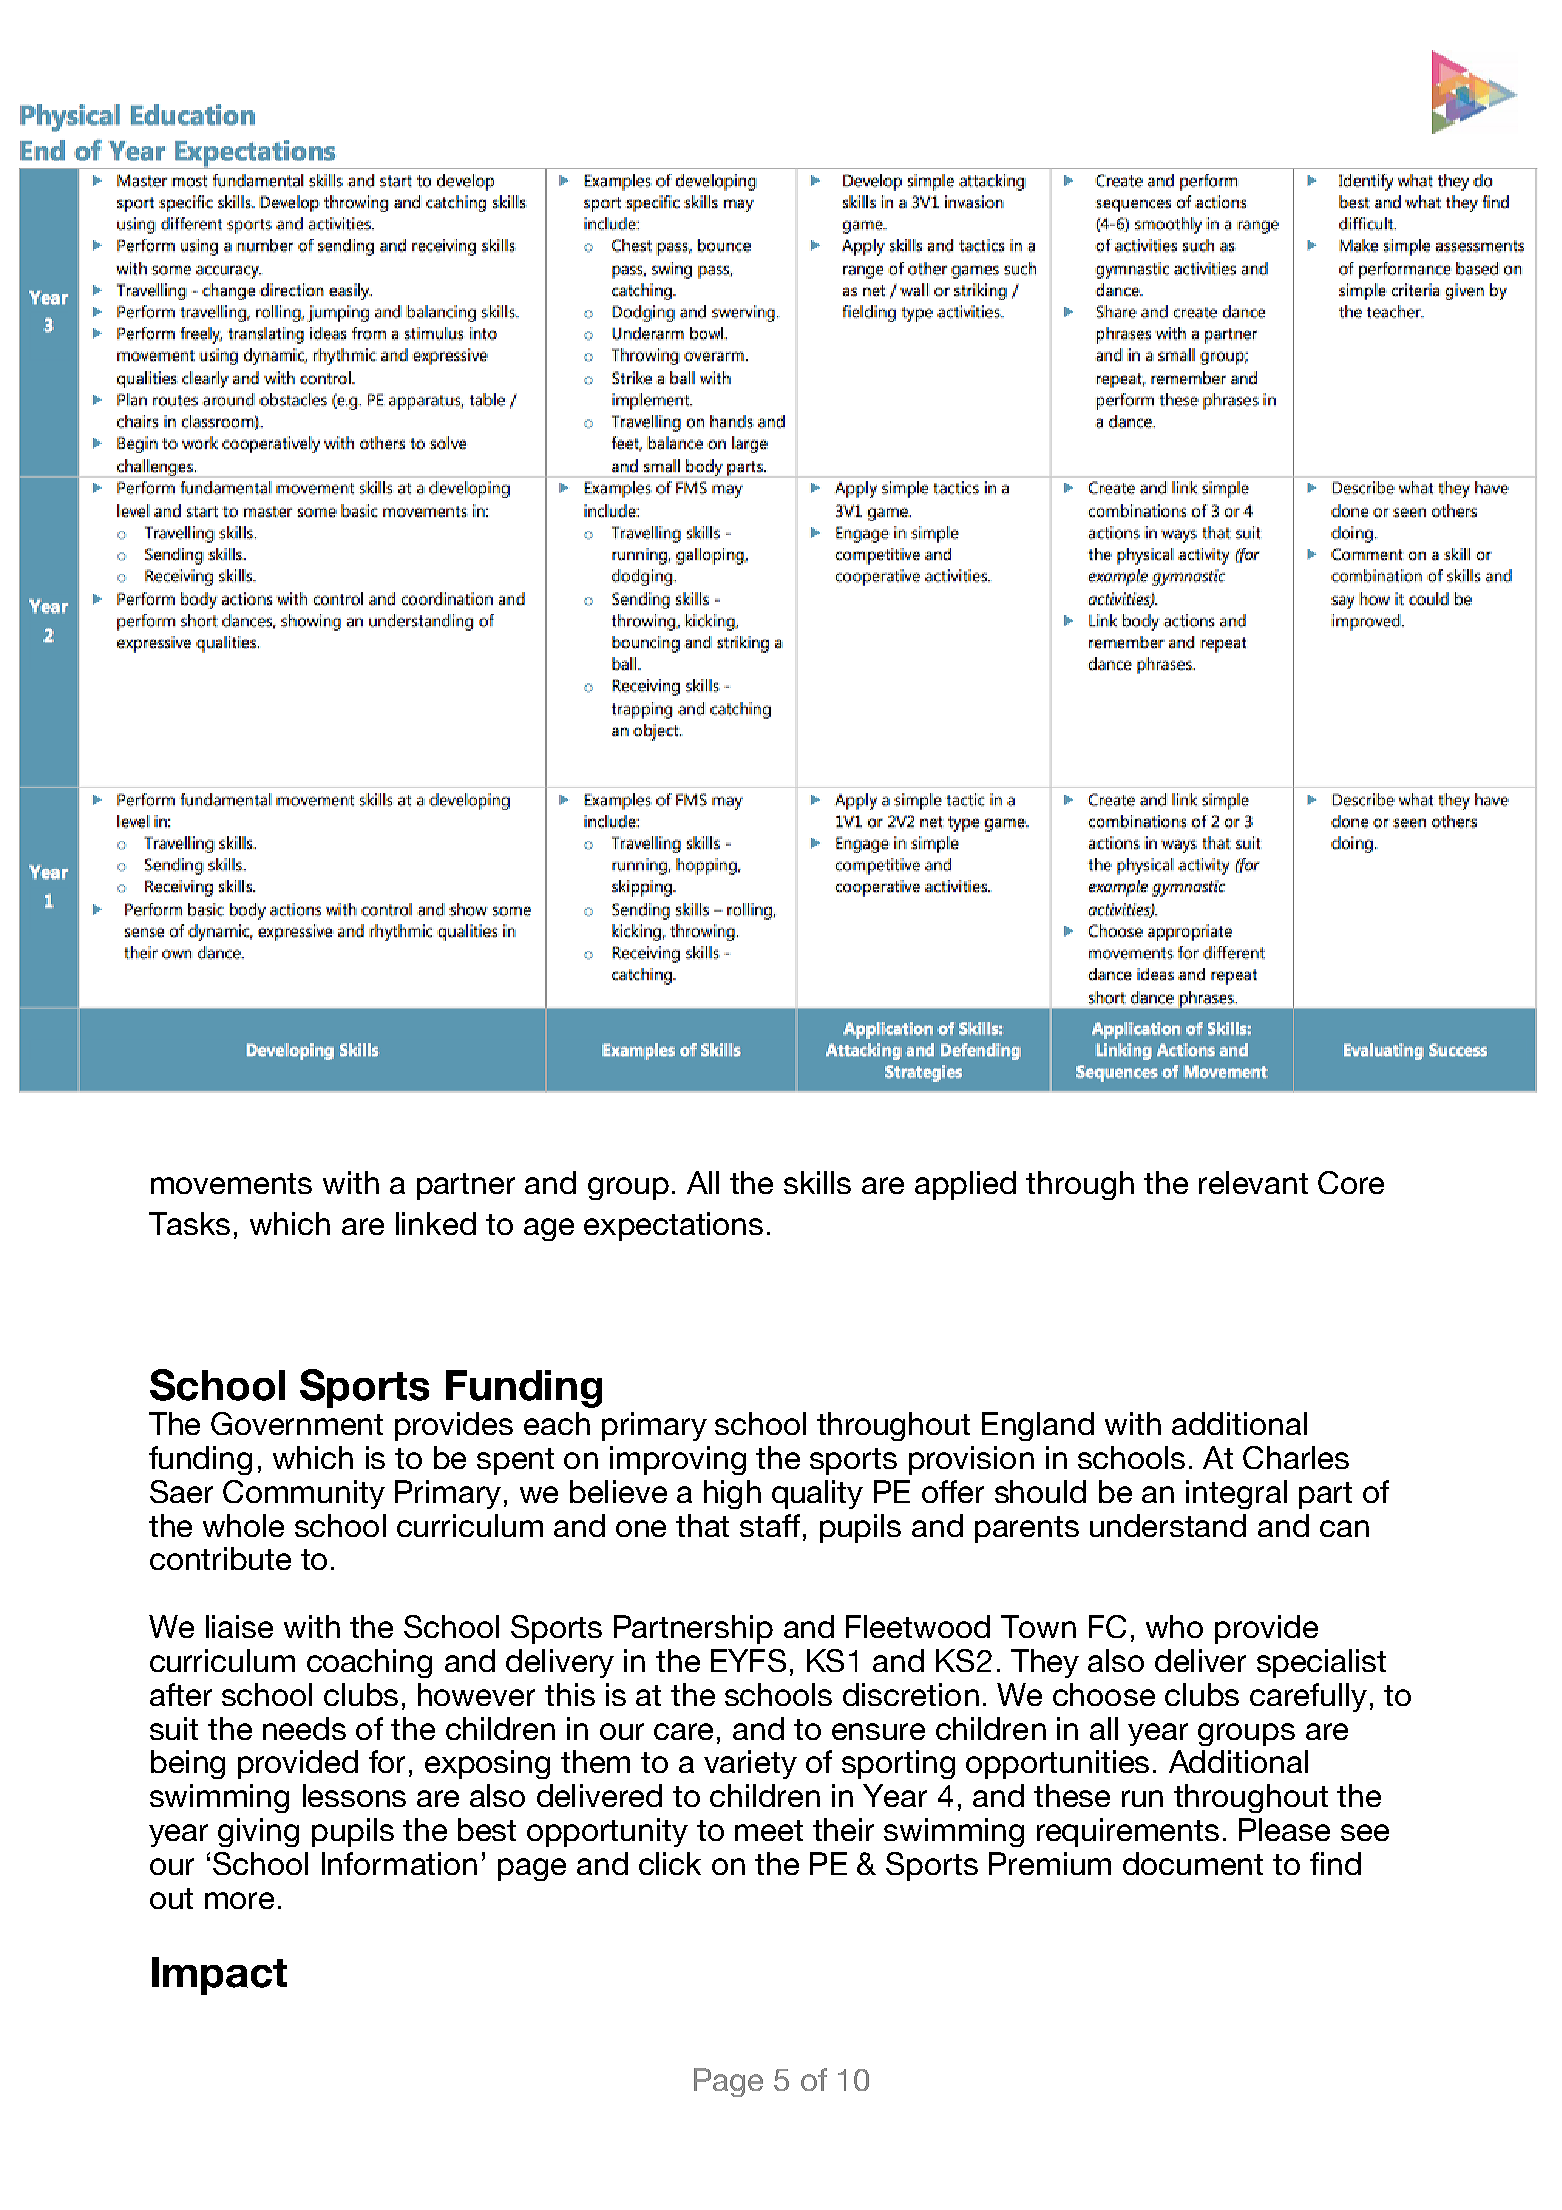 Image resolution: width=1562 pixels, height=2210 pixels. I want to click on skills, so click(817, 1182).
